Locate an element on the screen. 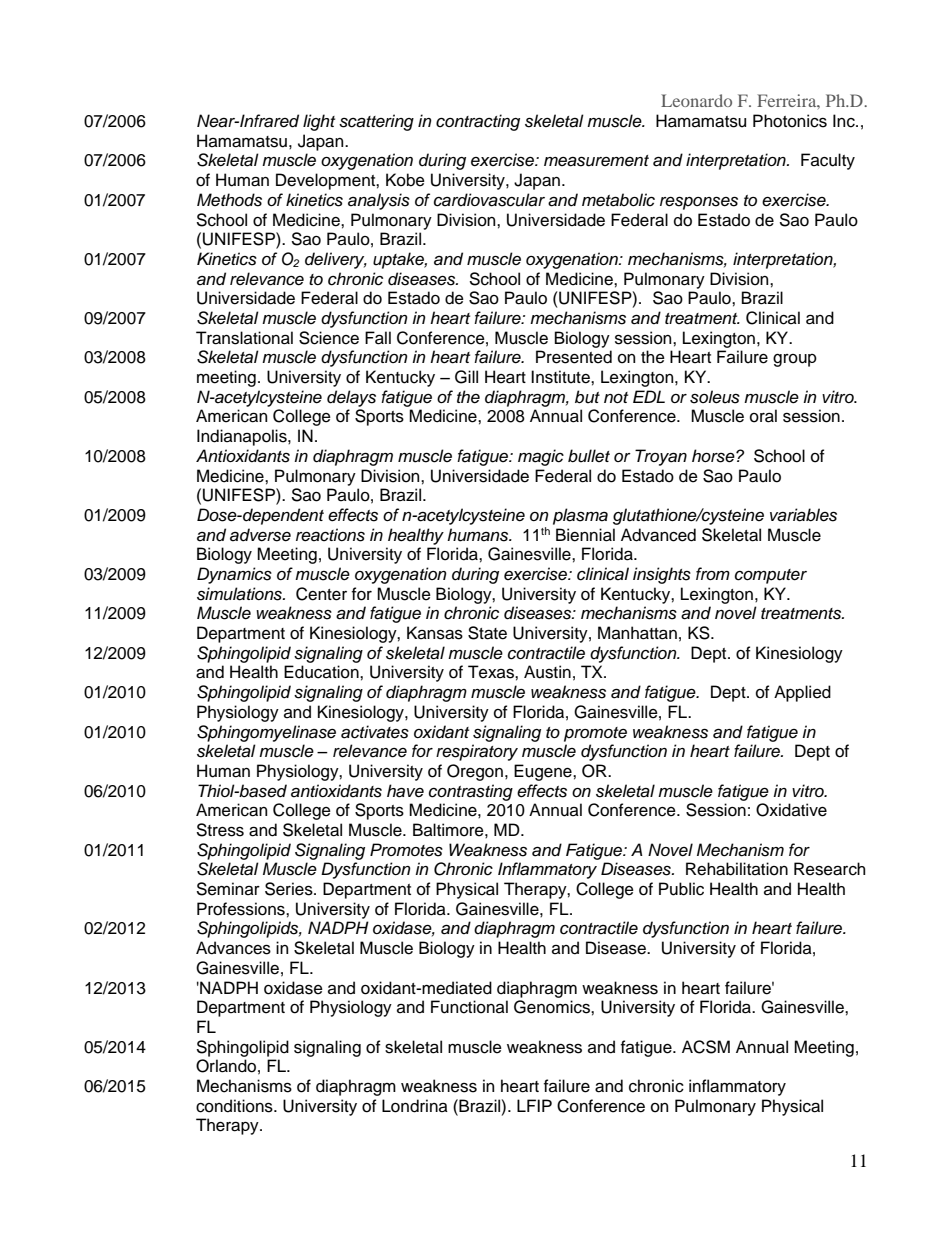 The image size is (952, 1233). Eugene is located at coordinates (544, 772).
